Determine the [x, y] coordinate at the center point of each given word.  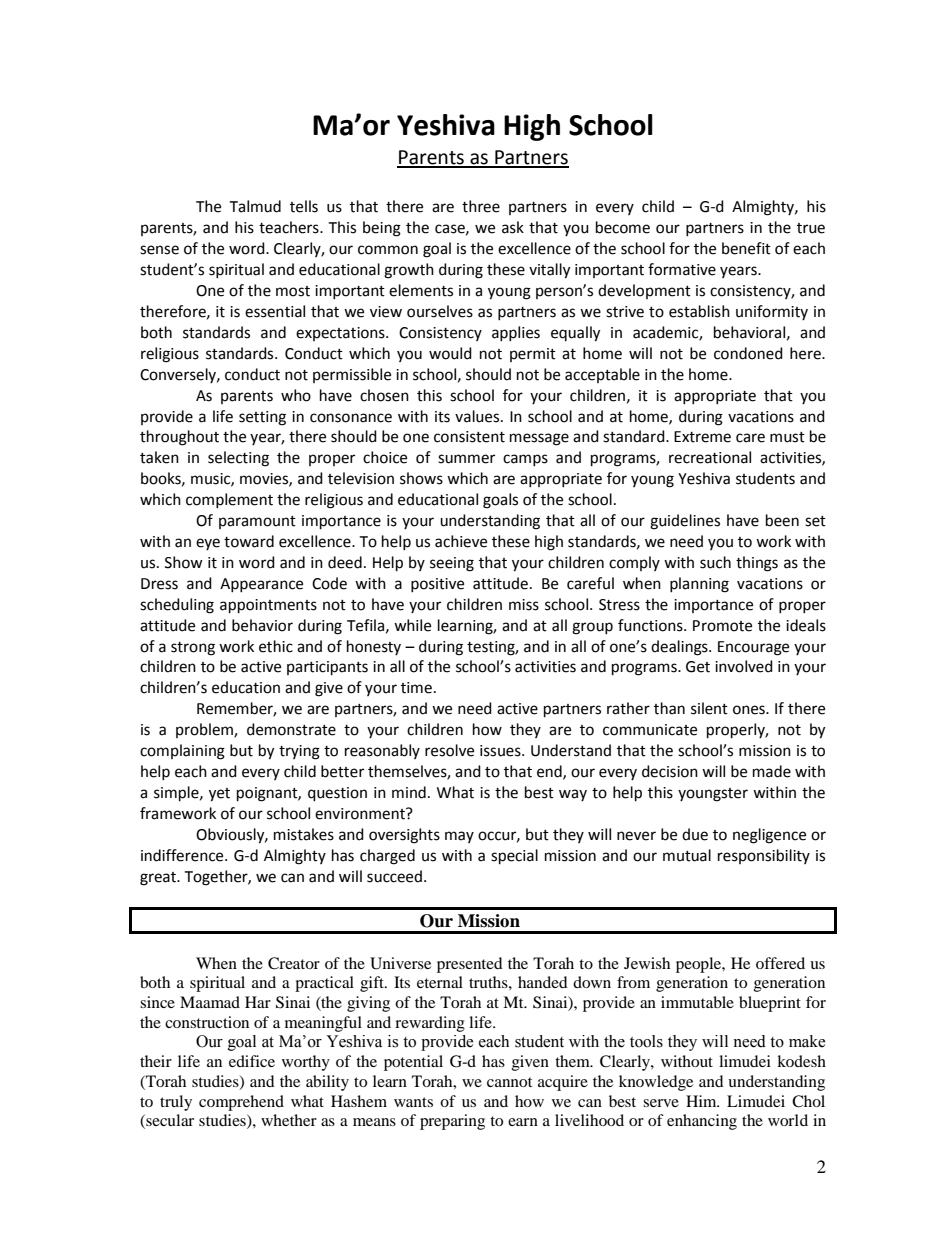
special [514, 857]
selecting [238, 459]
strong [193, 649]
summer [466, 459]
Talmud [255, 206]
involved [744, 666]
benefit [746, 248]
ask [513, 227]
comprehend [241, 1103]
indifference [183, 855]
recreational [710, 457]
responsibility [764, 856]
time [416, 688]
